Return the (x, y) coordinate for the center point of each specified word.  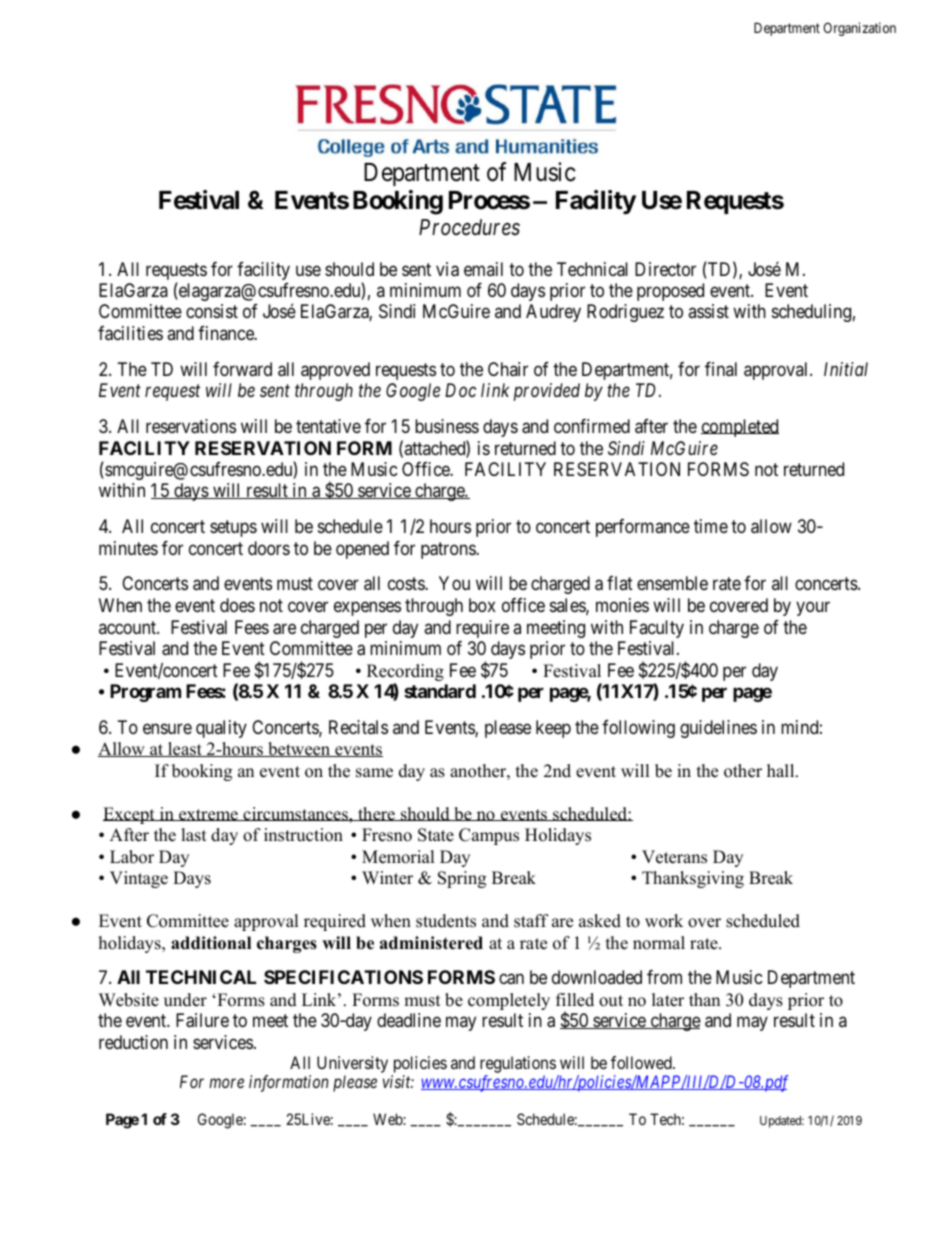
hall (782, 770)
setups (233, 528)
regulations (518, 1064)
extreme (208, 815)
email (483, 269)
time (711, 526)
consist (212, 311)
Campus (489, 836)
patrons (449, 550)
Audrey (553, 313)
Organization (859, 29)
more (226, 1083)
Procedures (469, 227)
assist (708, 311)
